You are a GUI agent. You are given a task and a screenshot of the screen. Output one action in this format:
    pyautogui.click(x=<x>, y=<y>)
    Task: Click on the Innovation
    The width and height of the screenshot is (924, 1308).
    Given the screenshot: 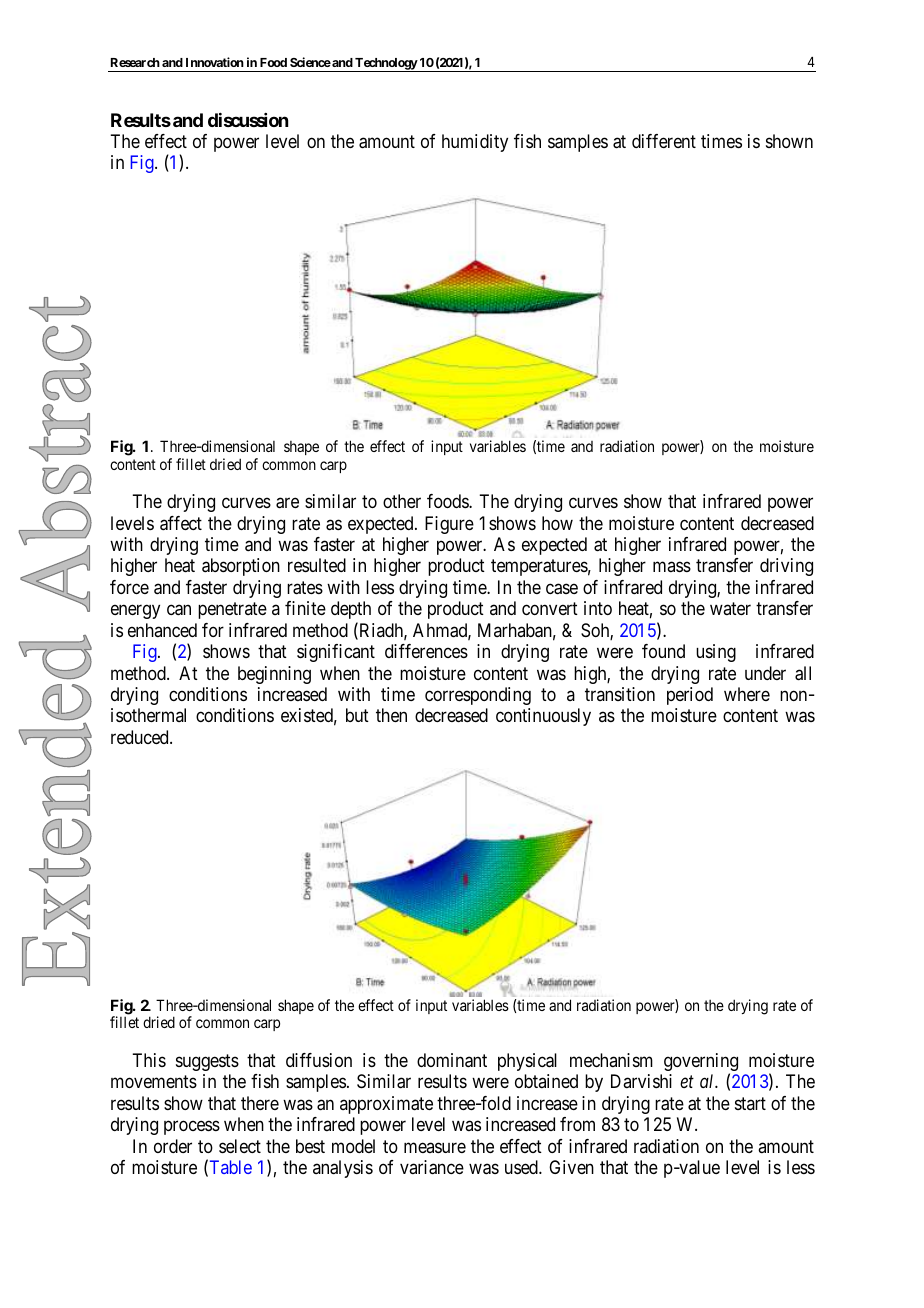 What is the action you would take?
    pyautogui.click(x=215, y=62)
